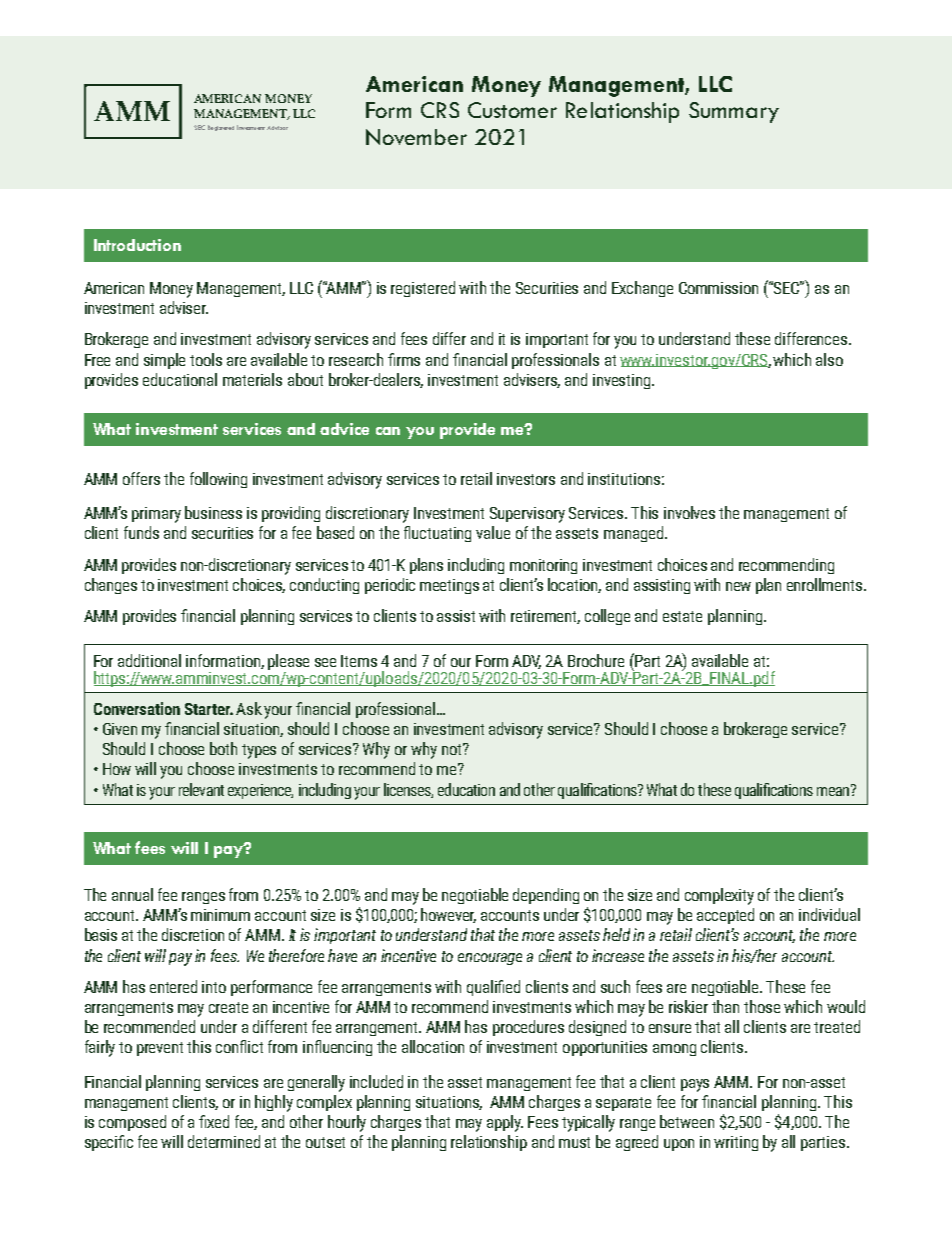 This screenshot has width=952, height=1233. What do you see at coordinates (449, 586) in the screenshot?
I see `meetings` at bounding box center [449, 586].
